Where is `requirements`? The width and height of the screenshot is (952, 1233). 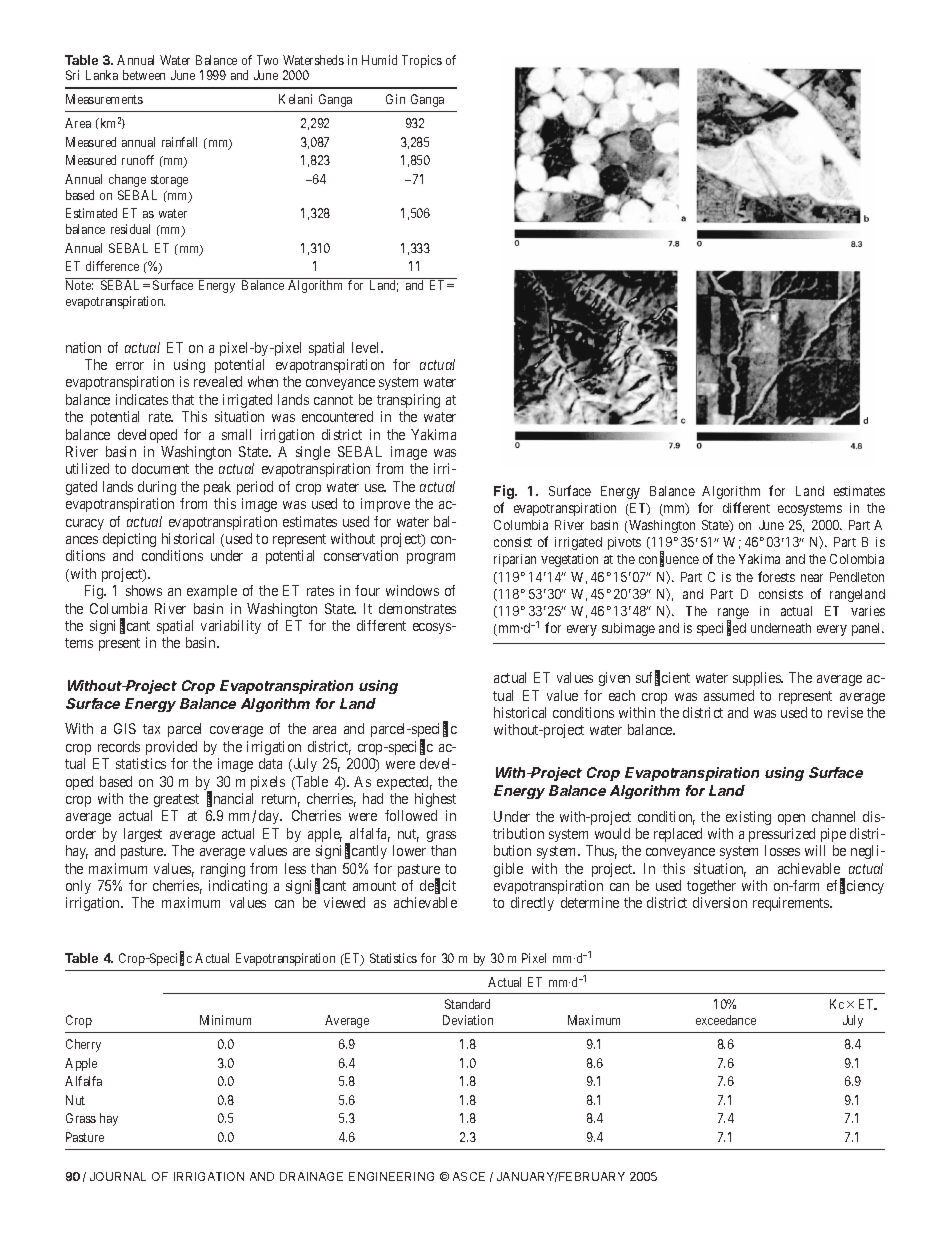 requirements is located at coordinates (792, 904).
